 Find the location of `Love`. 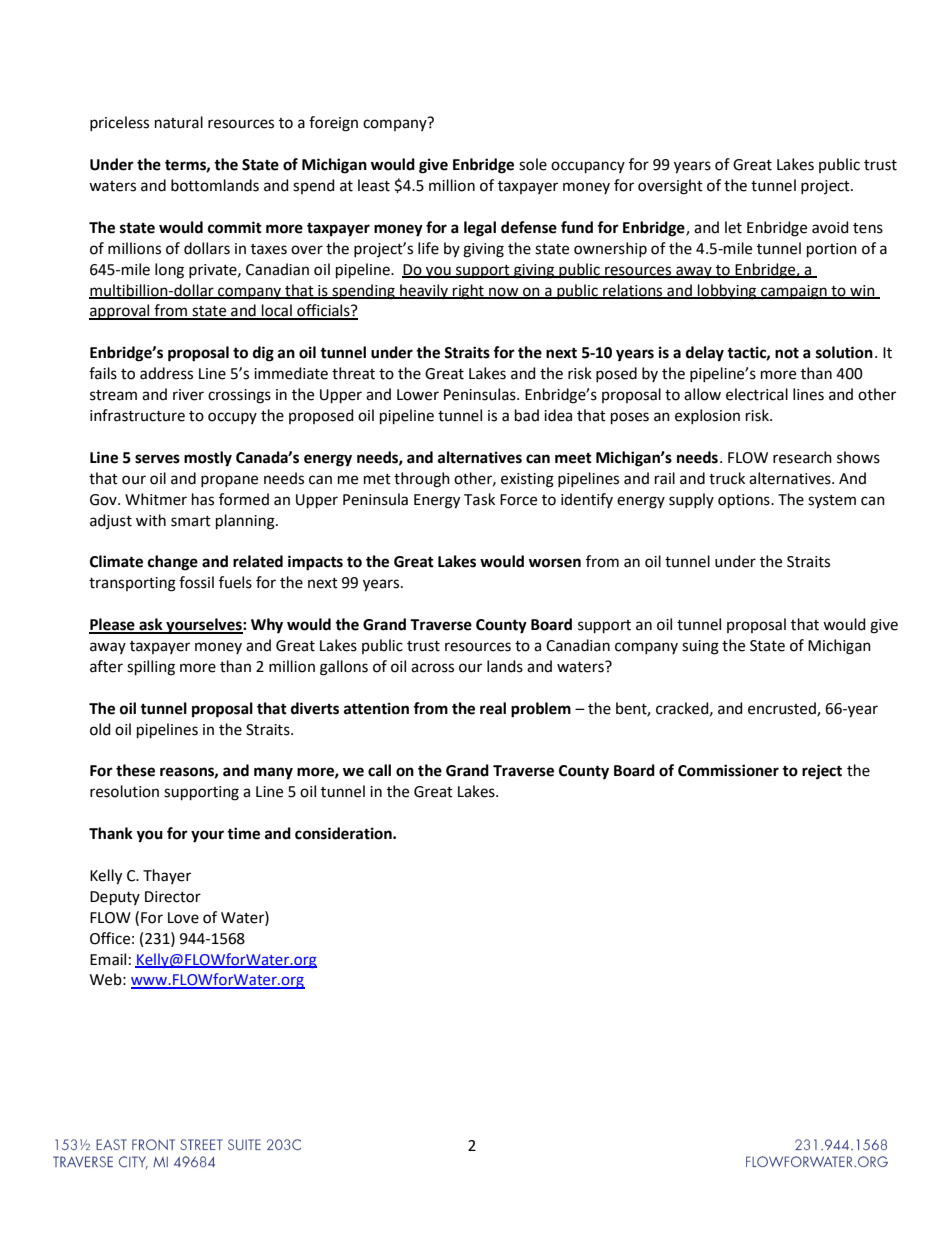

Love is located at coordinates (183, 918).
